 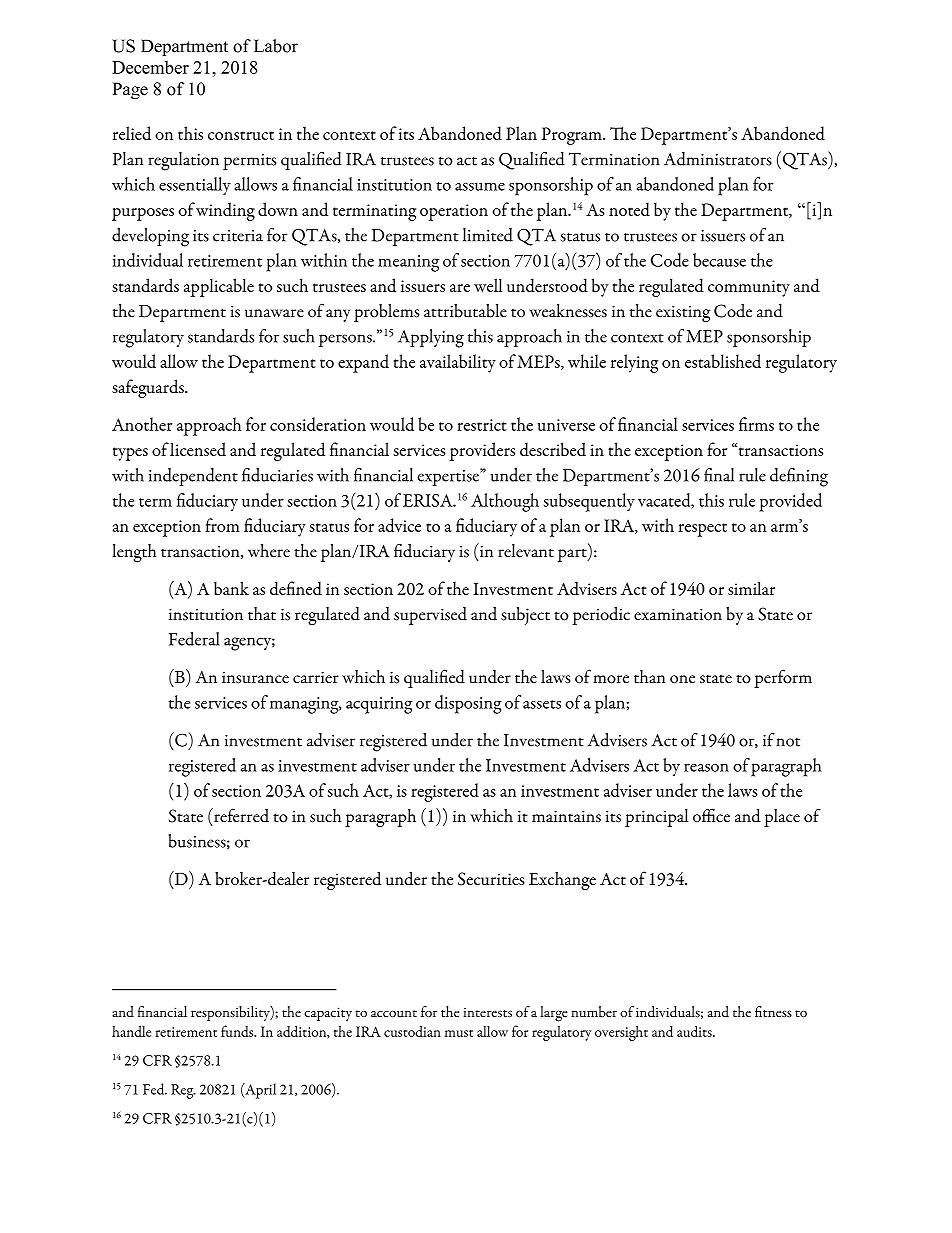 What do you see at coordinates (706, 767) in the screenshot?
I see `reason` at bounding box center [706, 767].
